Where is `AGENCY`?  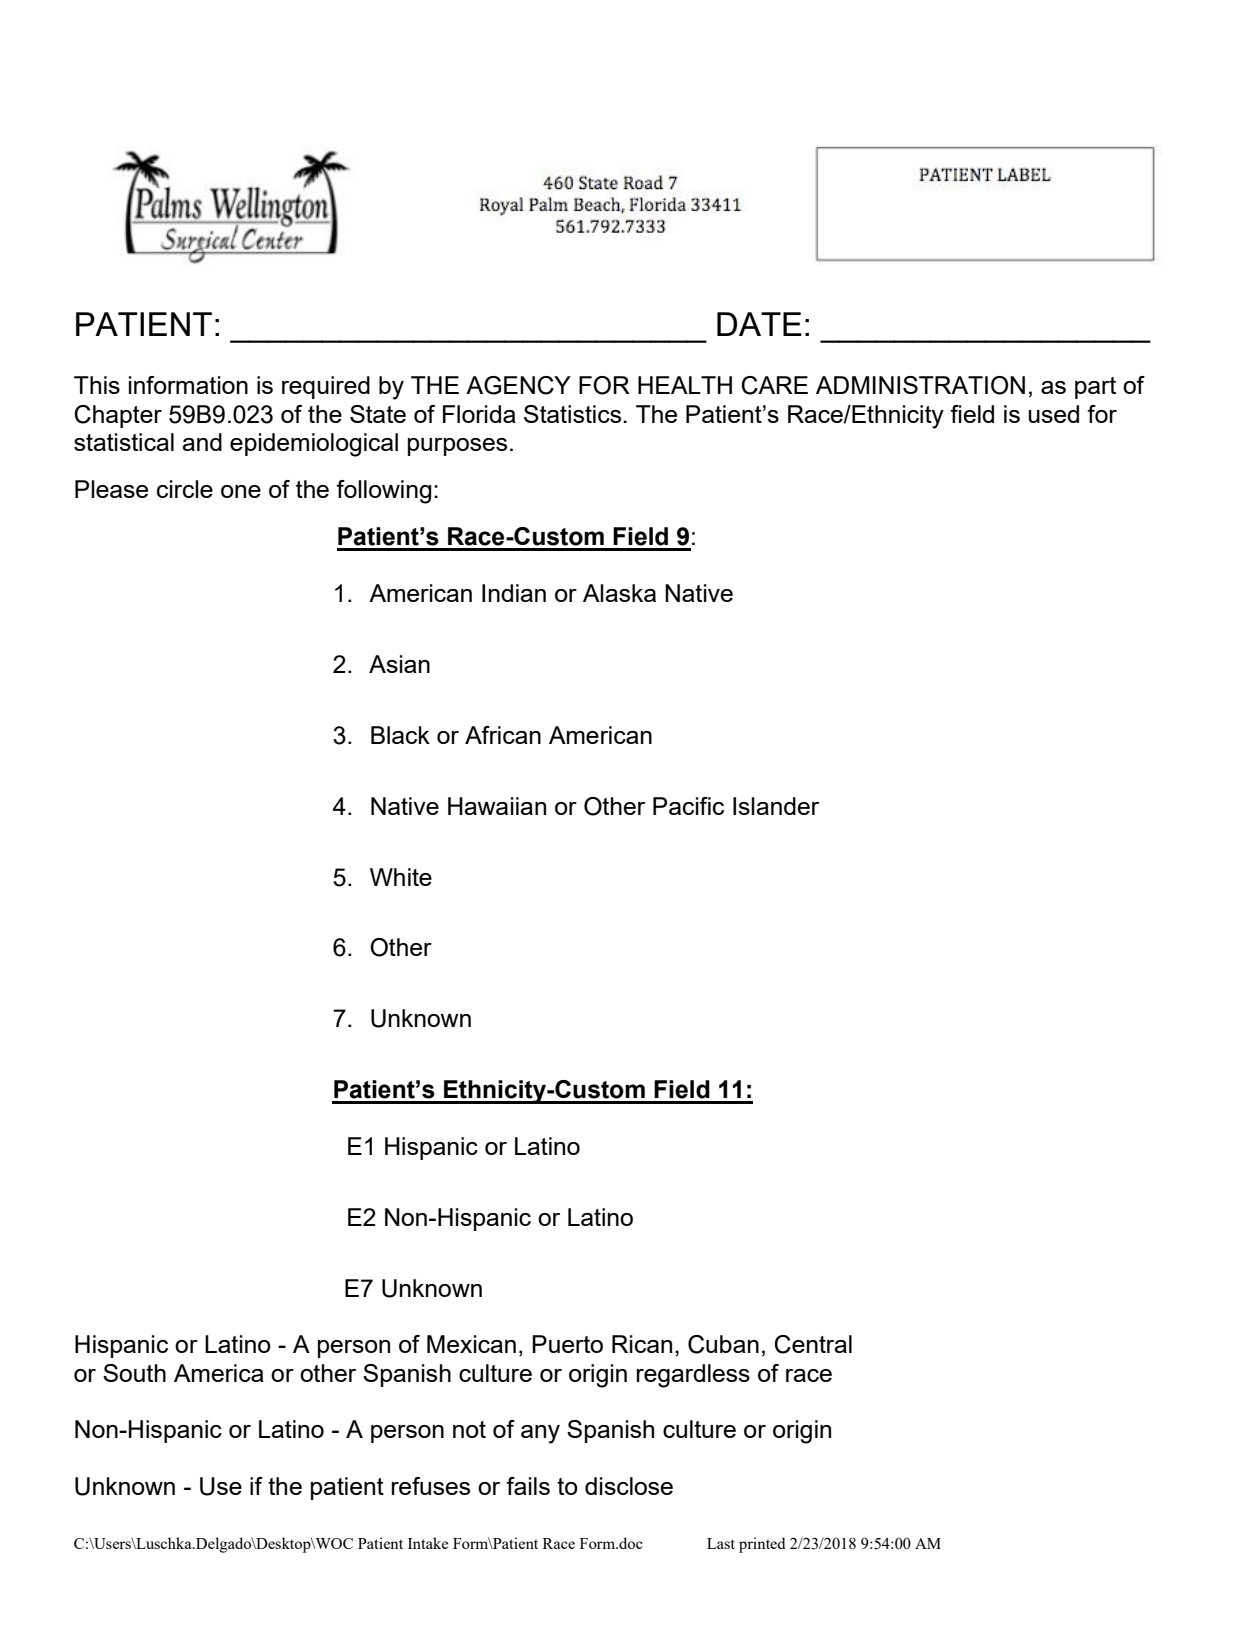 AGENCY is located at coordinates (518, 385).
